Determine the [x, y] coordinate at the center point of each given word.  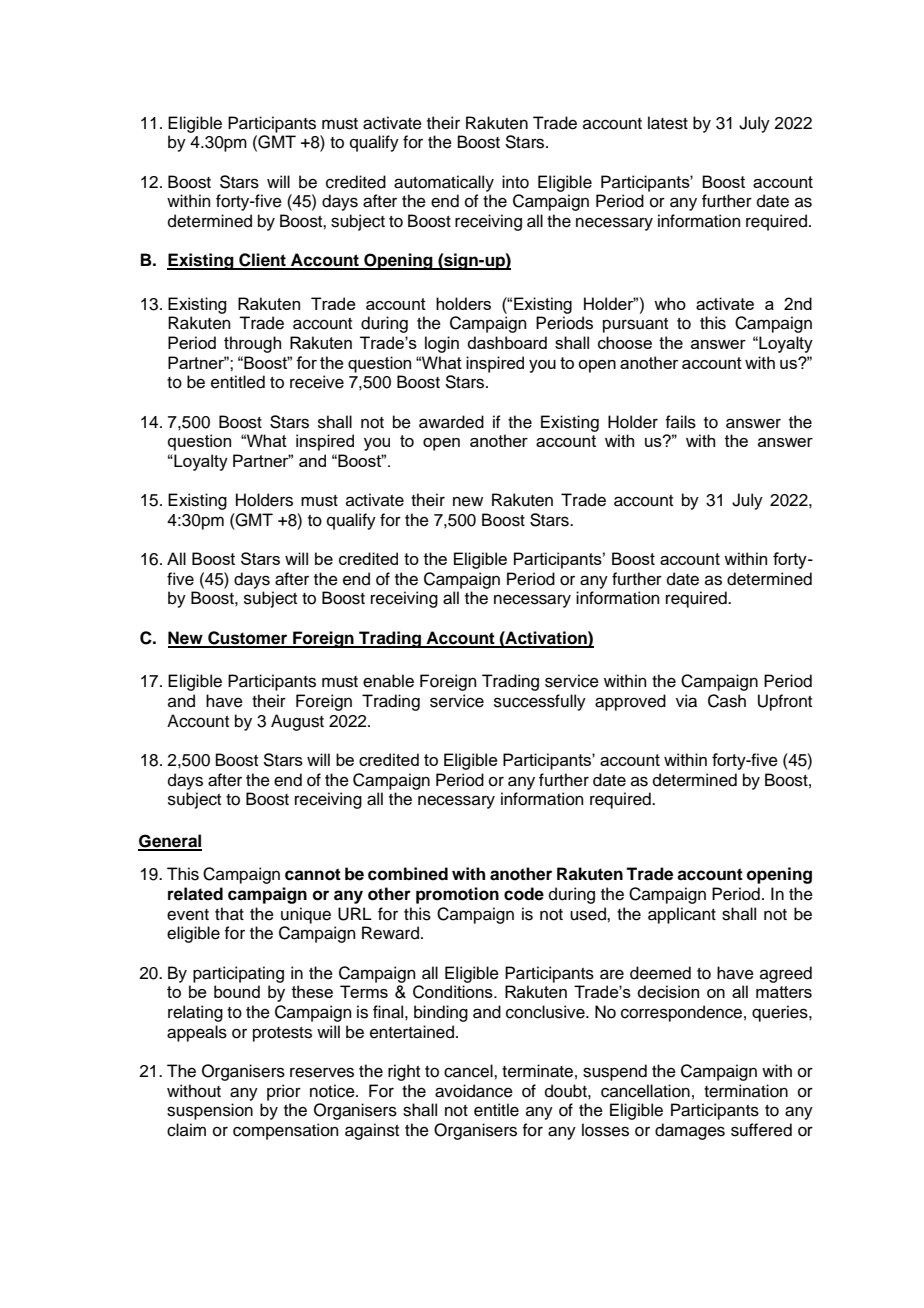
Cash [727, 701]
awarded [451, 422]
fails [680, 422]
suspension [210, 1111]
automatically [444, 183]
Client [262, 261]
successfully [540, 702]
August [297, 722]
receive [317, 382]
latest [668, 123]
